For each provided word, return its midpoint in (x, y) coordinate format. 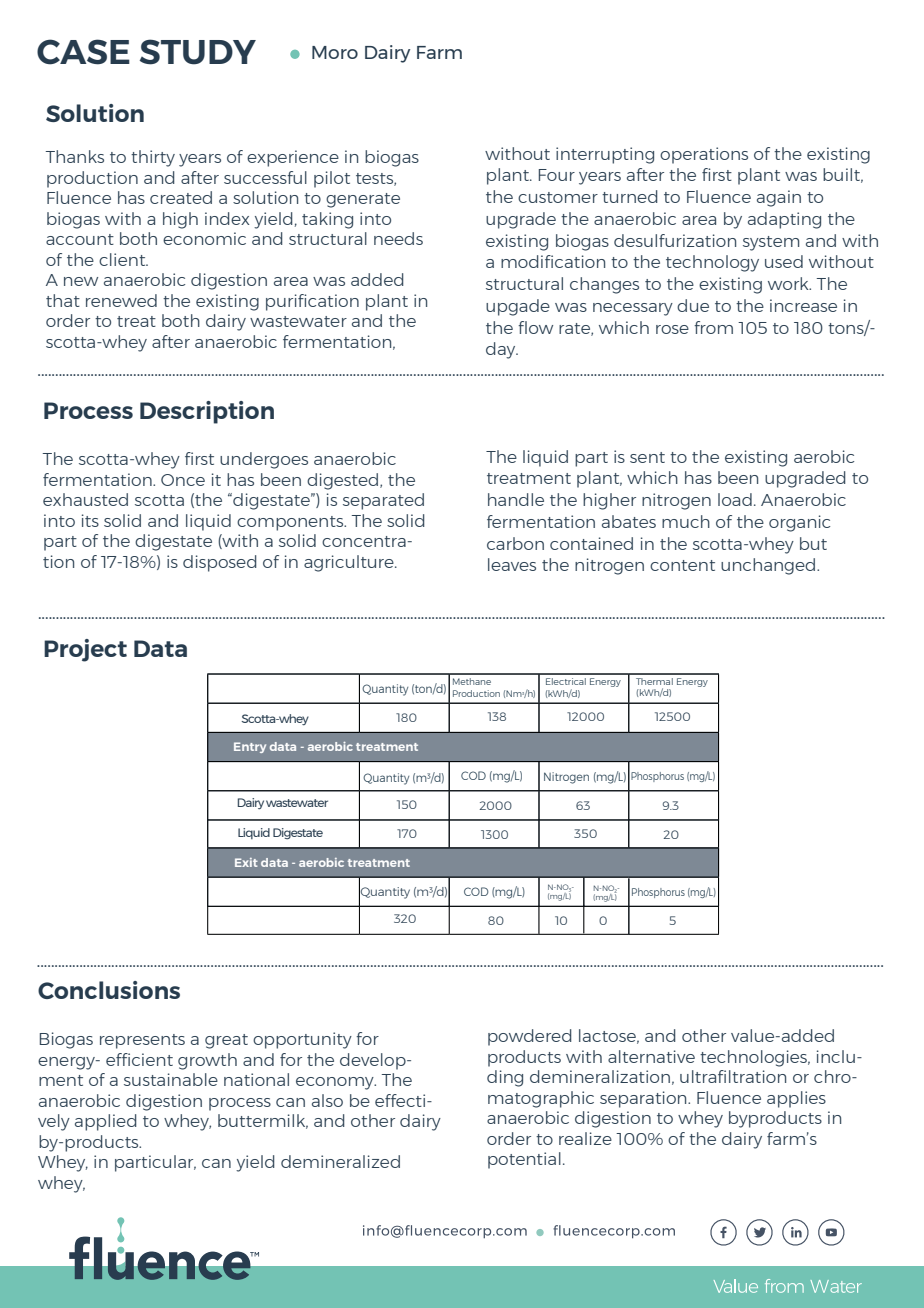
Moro (335, 52)
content (682, 565)
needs (398, 238)
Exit (246, 862)
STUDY (198, 52)
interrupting (605, 155)
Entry (250, 747)
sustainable (171, 1079)
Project (85, 650)
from (713, 327)
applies (796, 1099)
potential (524, 1160)
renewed (121, 300)
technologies (755, 1058)
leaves (512, 564)
